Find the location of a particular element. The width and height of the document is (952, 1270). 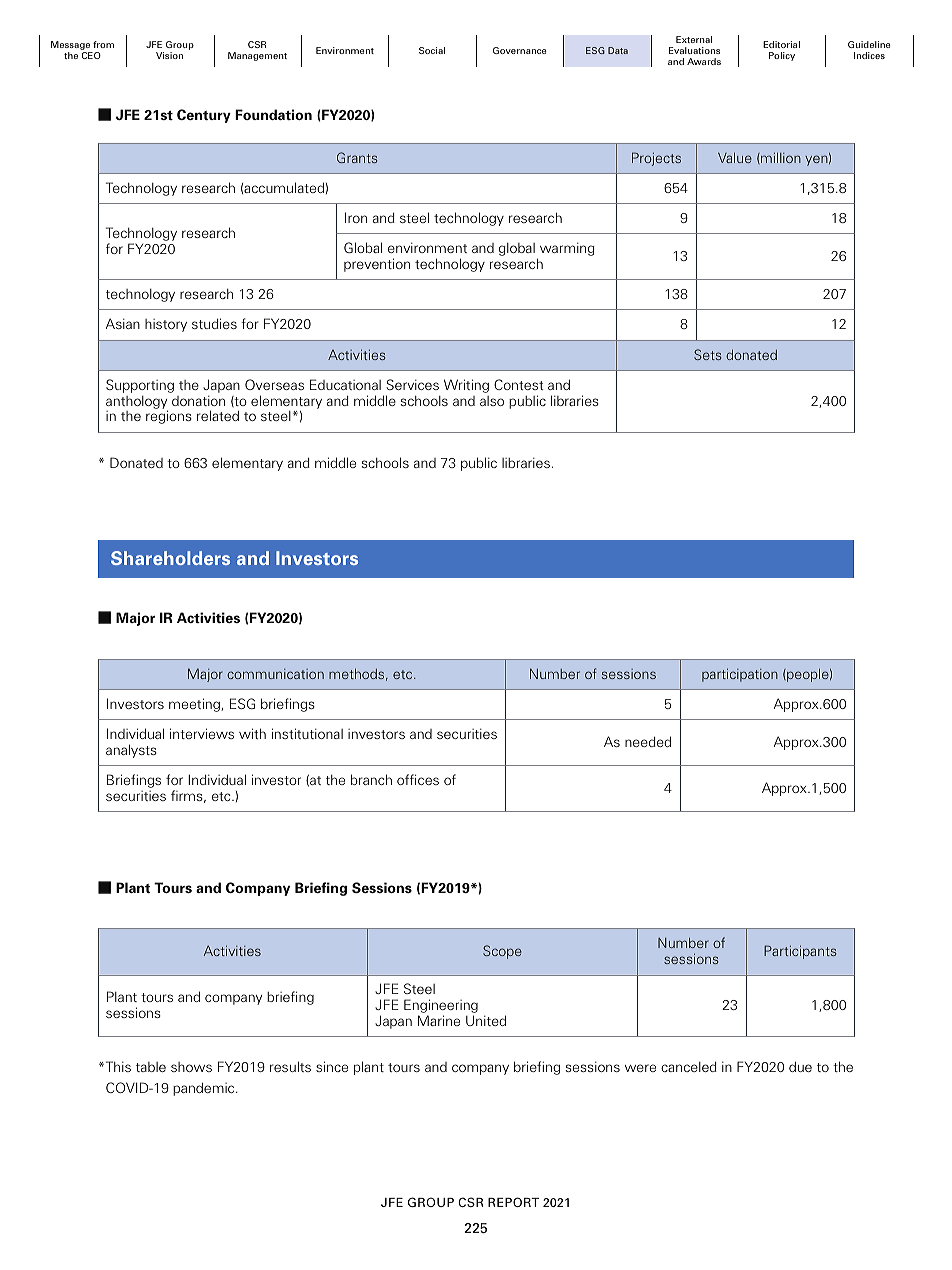

participation is located at coordinates (740, 675).
